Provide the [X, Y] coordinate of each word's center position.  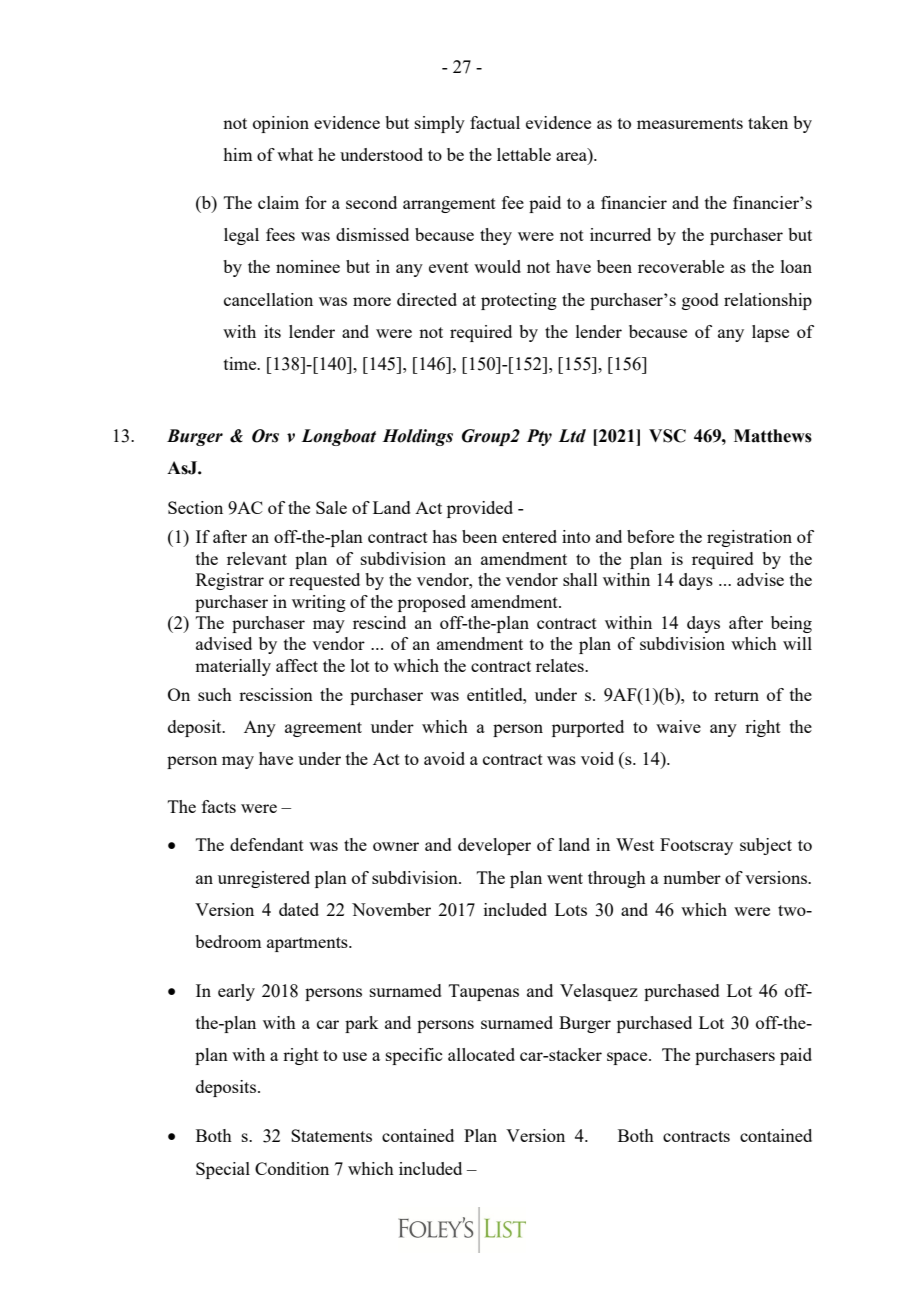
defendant [267, 844]
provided [480, 509]
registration [749, 538]
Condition [292, 1168]
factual [495, 122]
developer [494, 846]
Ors [265, 436]
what [295, 154]
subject [766, 846]
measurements [690, 123]
